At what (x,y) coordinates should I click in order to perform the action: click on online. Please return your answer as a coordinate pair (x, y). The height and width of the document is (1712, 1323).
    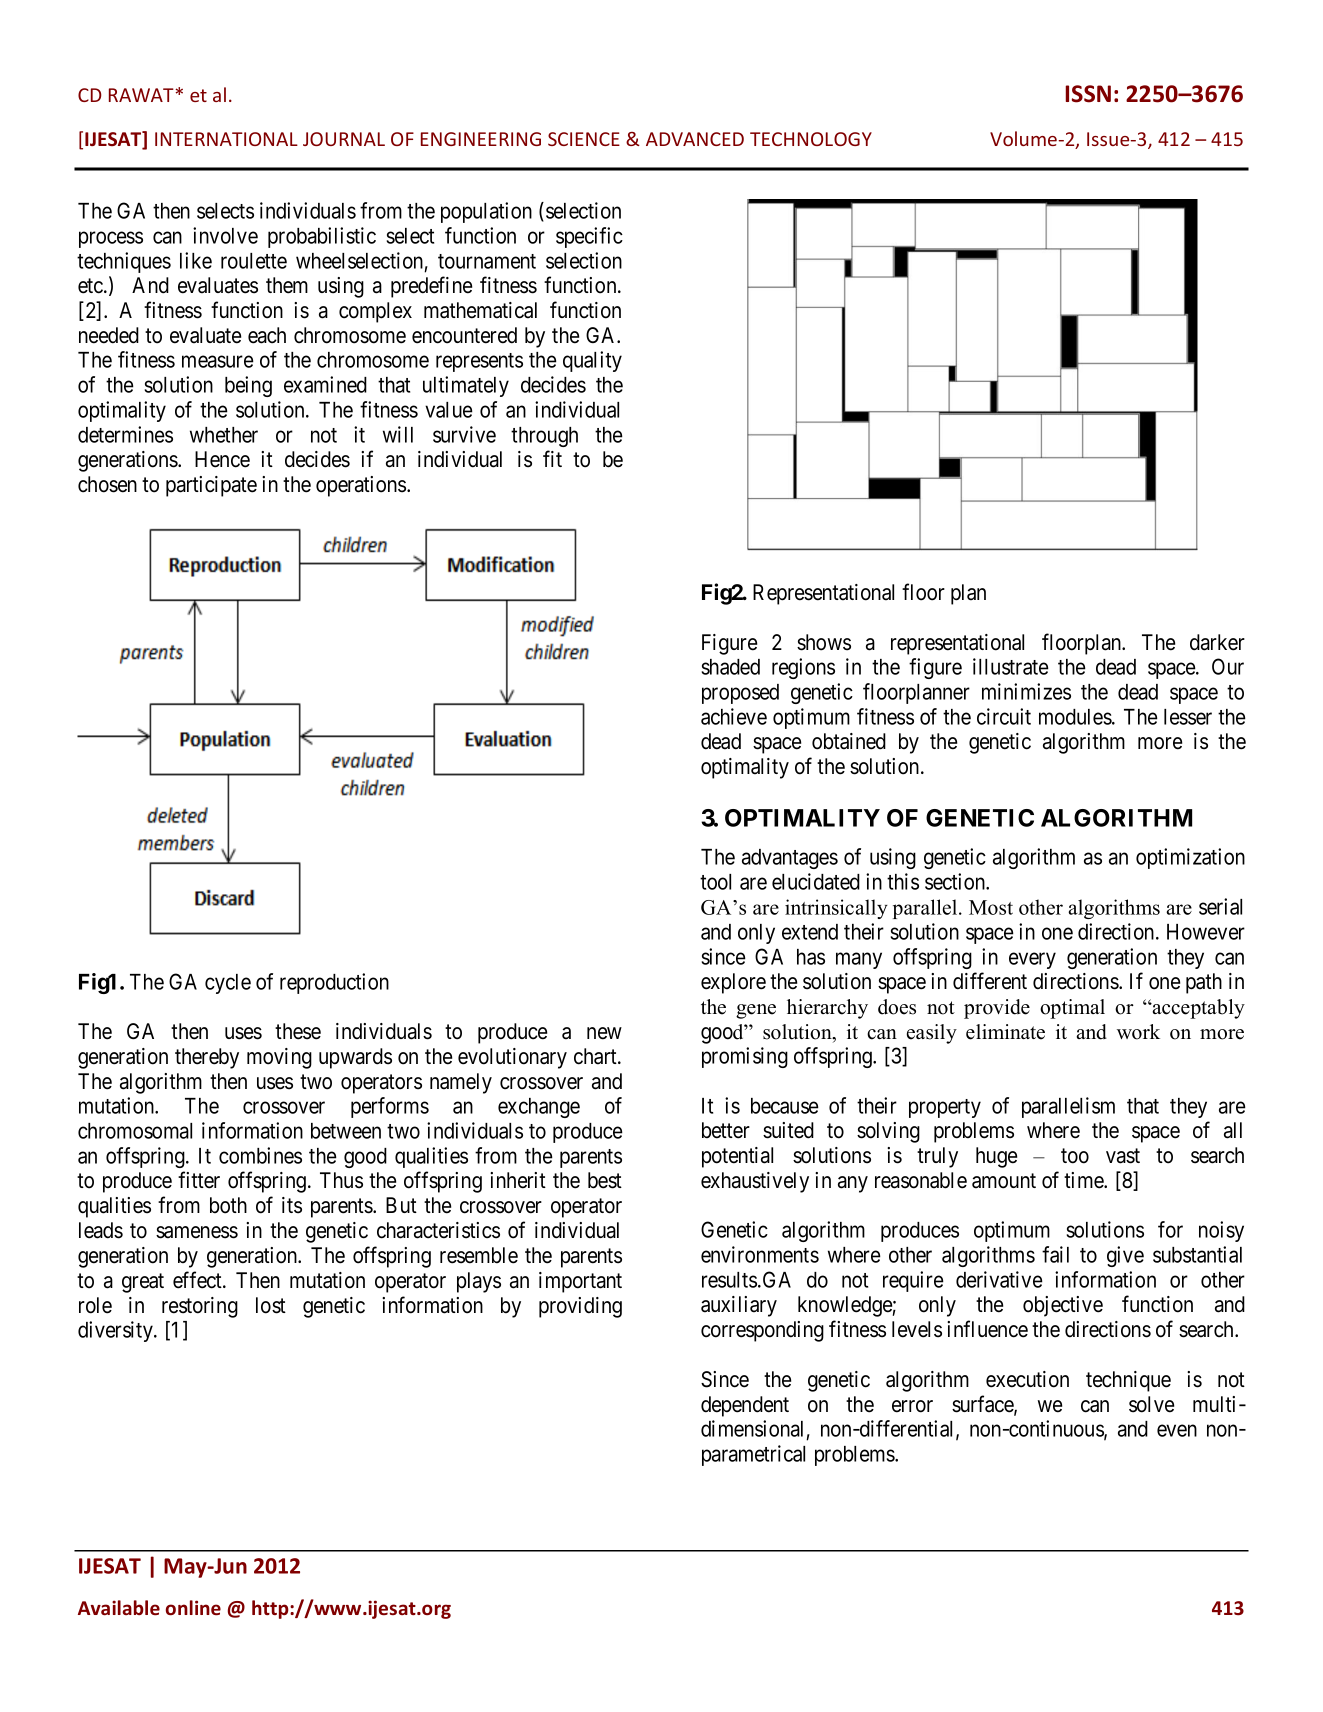
    Looking at the image, I should click on (193, 1607).
